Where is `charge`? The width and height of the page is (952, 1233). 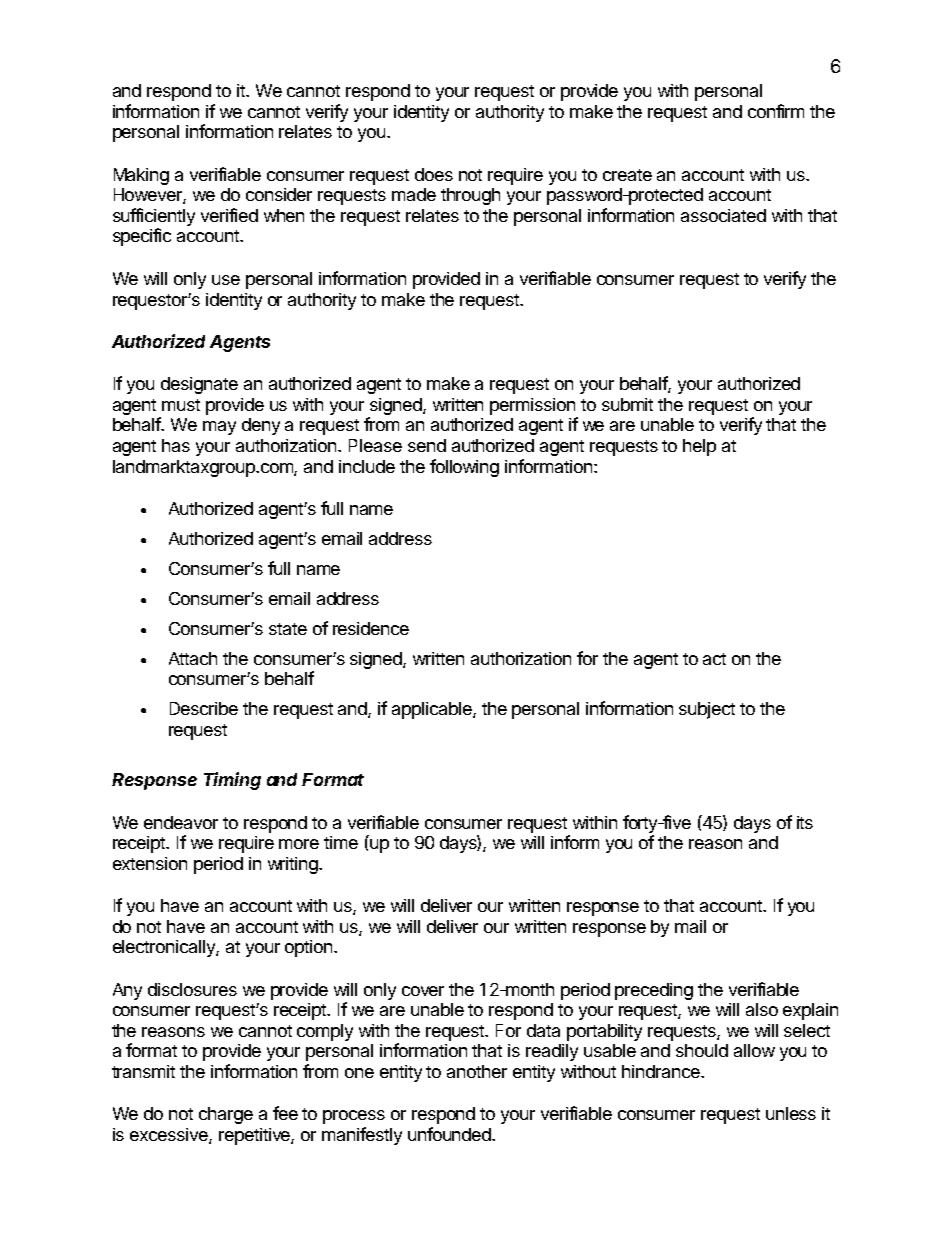 charge is located at coordinates (226, 1115).
